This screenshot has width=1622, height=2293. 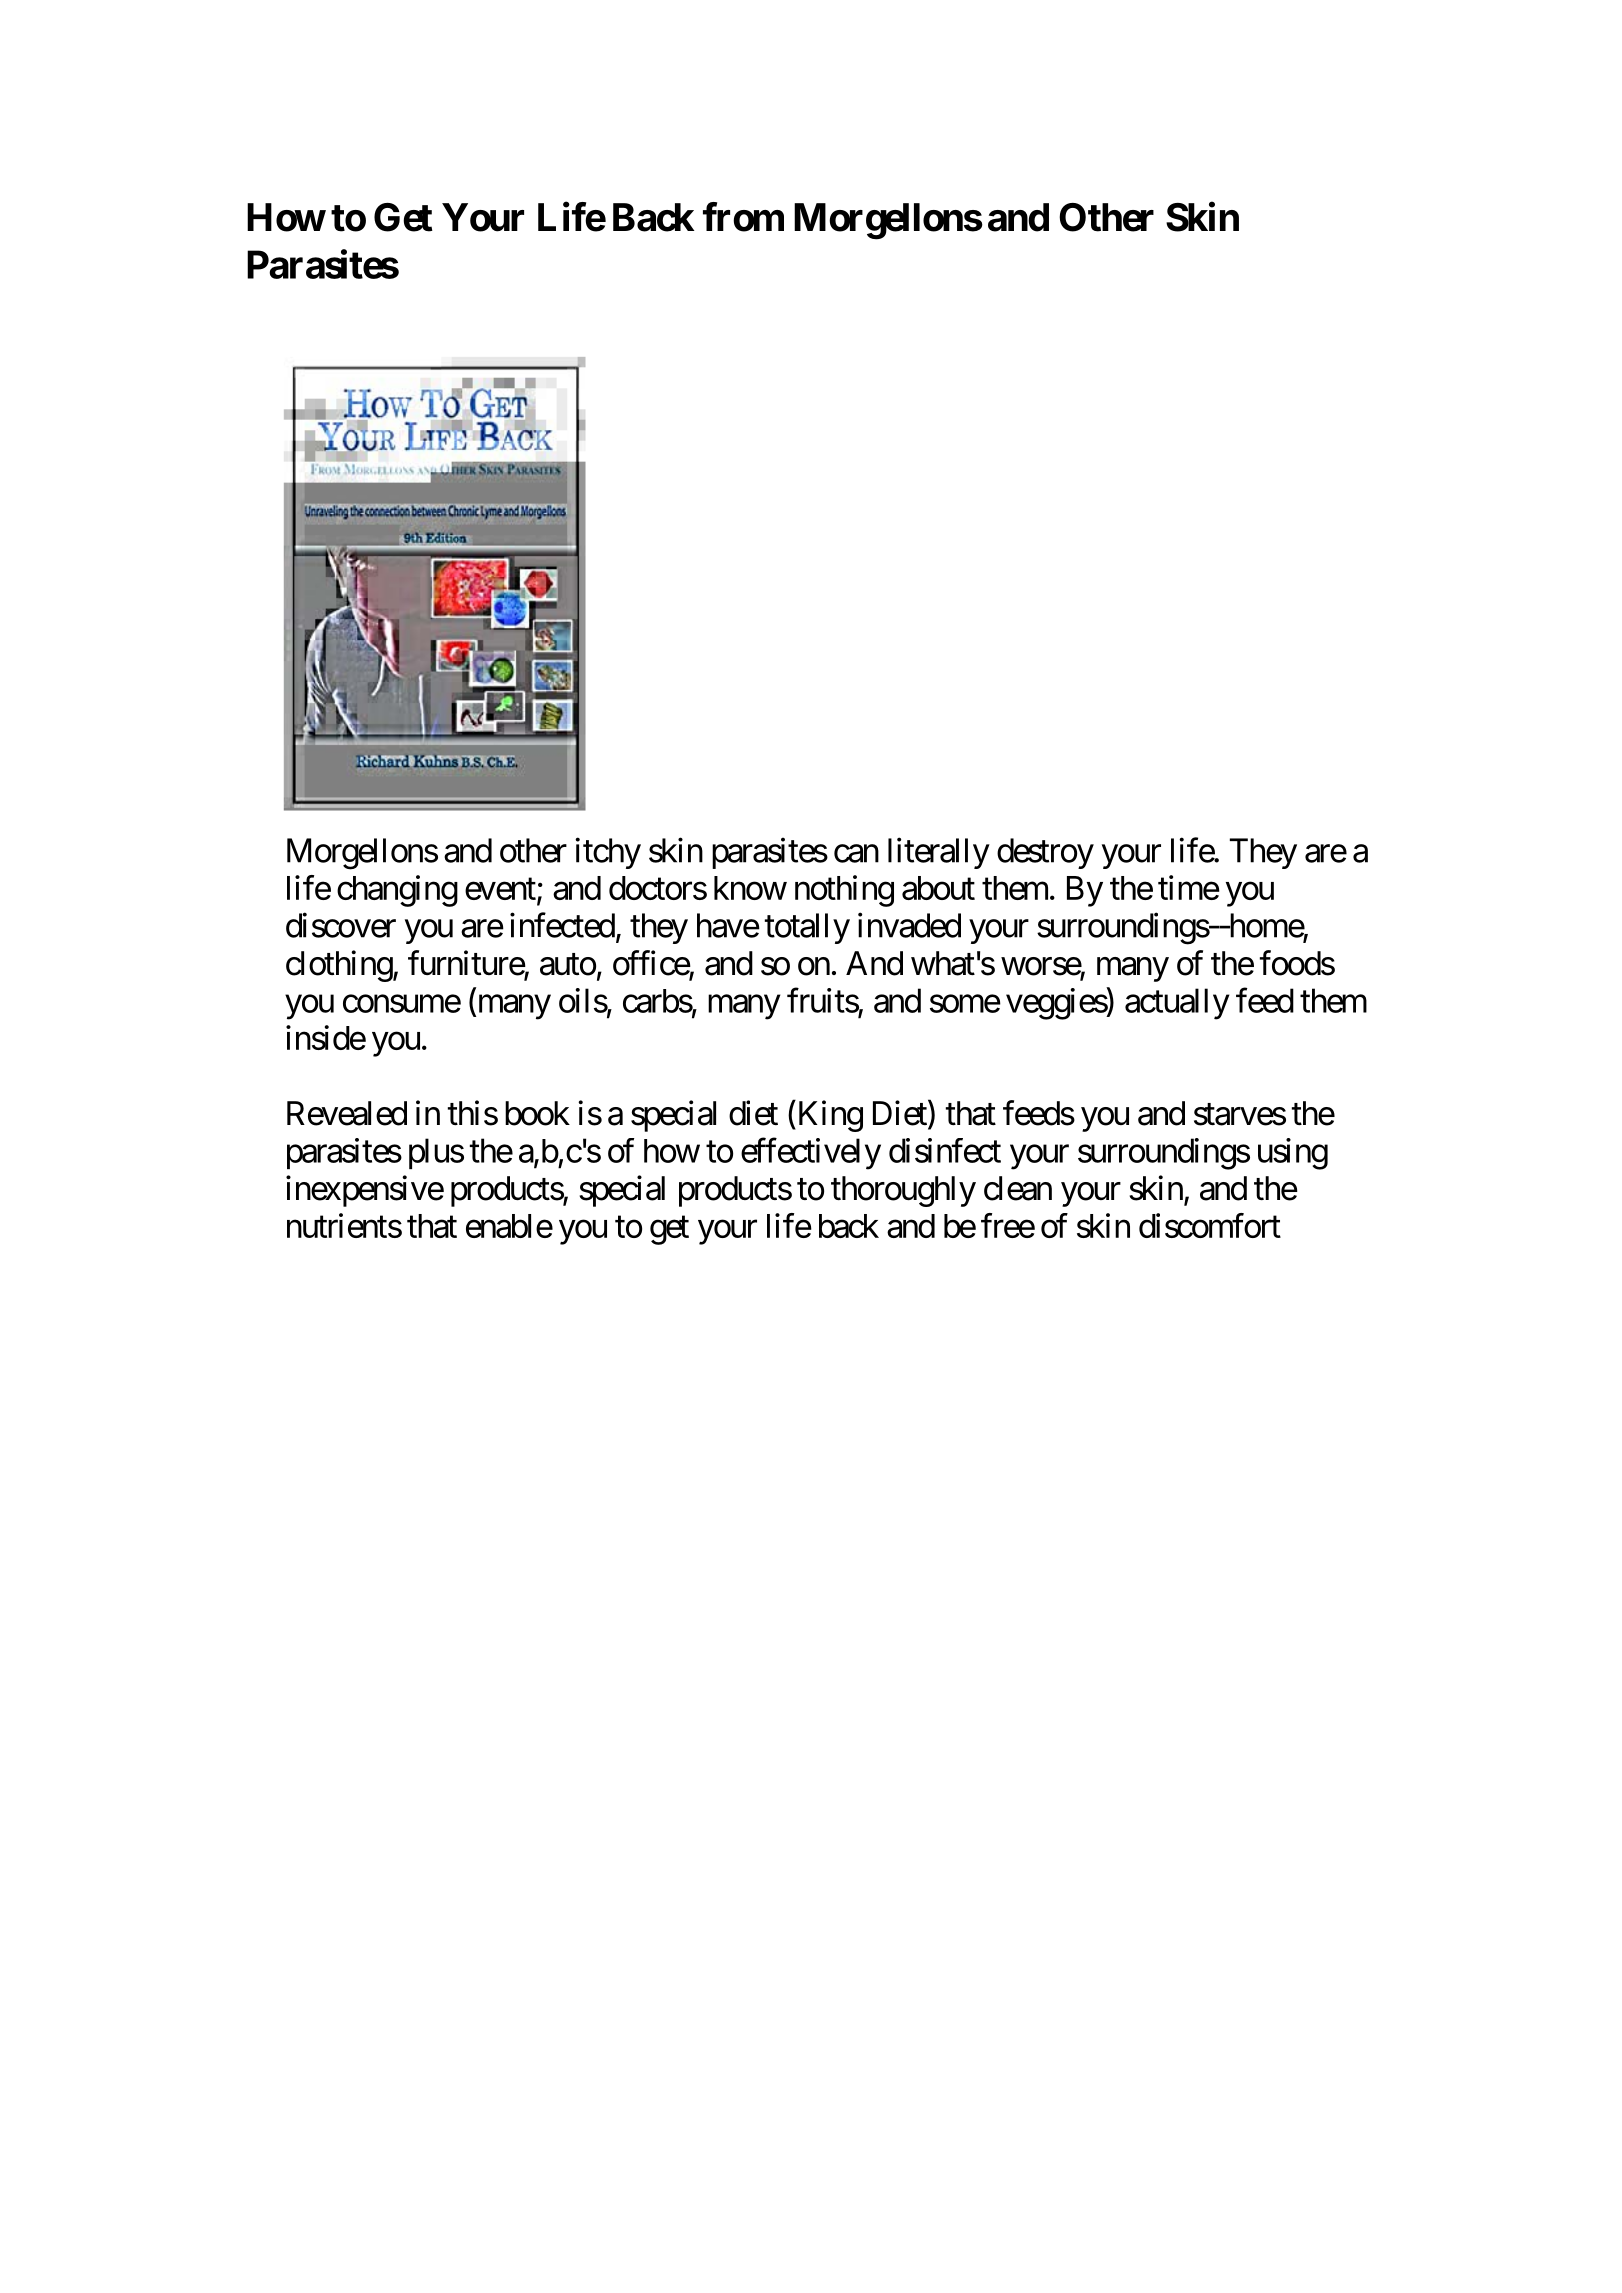 I want to click on event, so click(x=500, y=889).
